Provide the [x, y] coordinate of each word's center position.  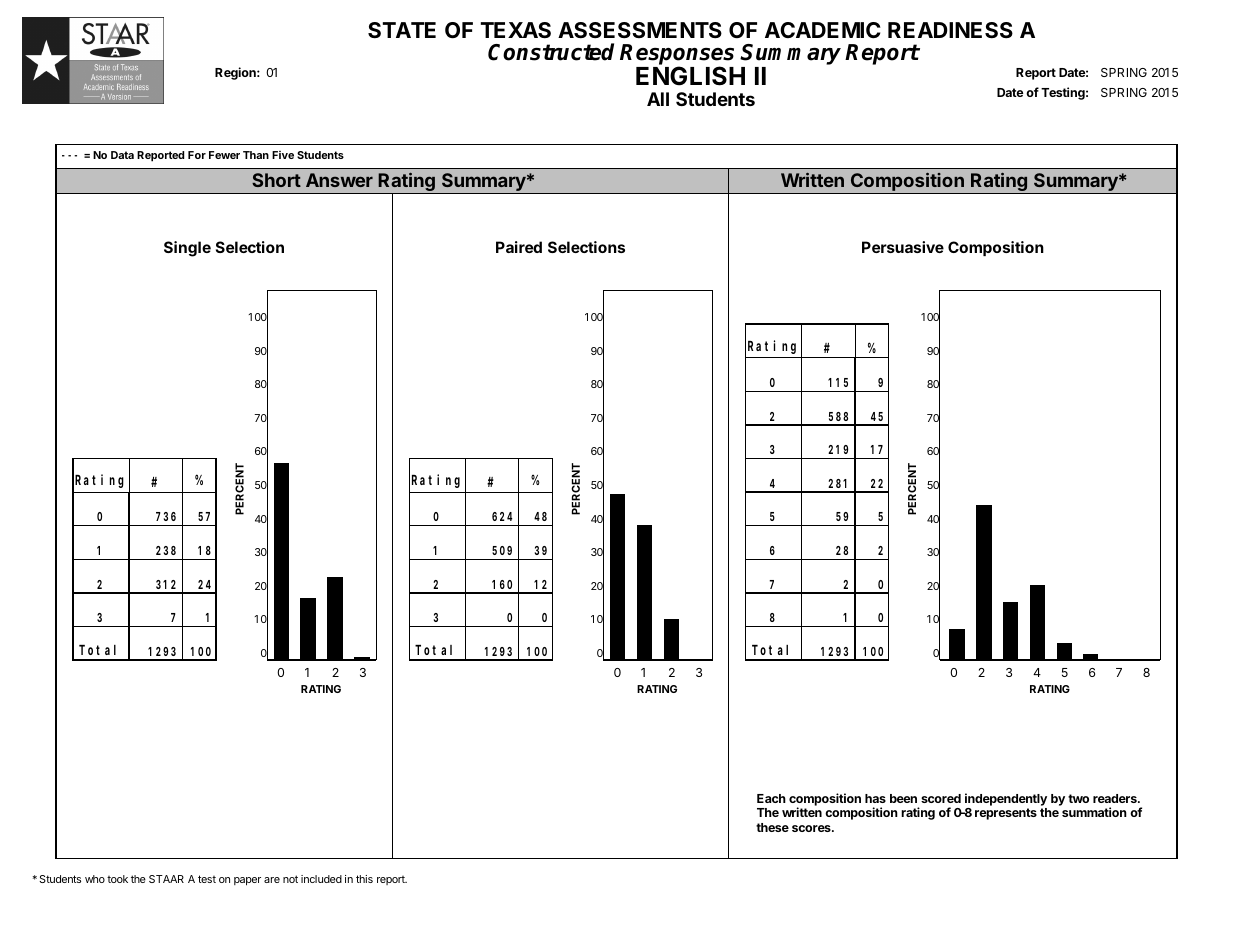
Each [771, 798]
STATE [402, 30]
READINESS [950, 30]
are [272, 880]
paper [247, 881]
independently [1006, 801]
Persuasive [903, 247]
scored [941, 798]
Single [187, 249]
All [658, 99]
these [772, 827]
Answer [339, 180]
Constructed [551, 52]
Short [276, 180]
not [290, 879]
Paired [519, 247]
